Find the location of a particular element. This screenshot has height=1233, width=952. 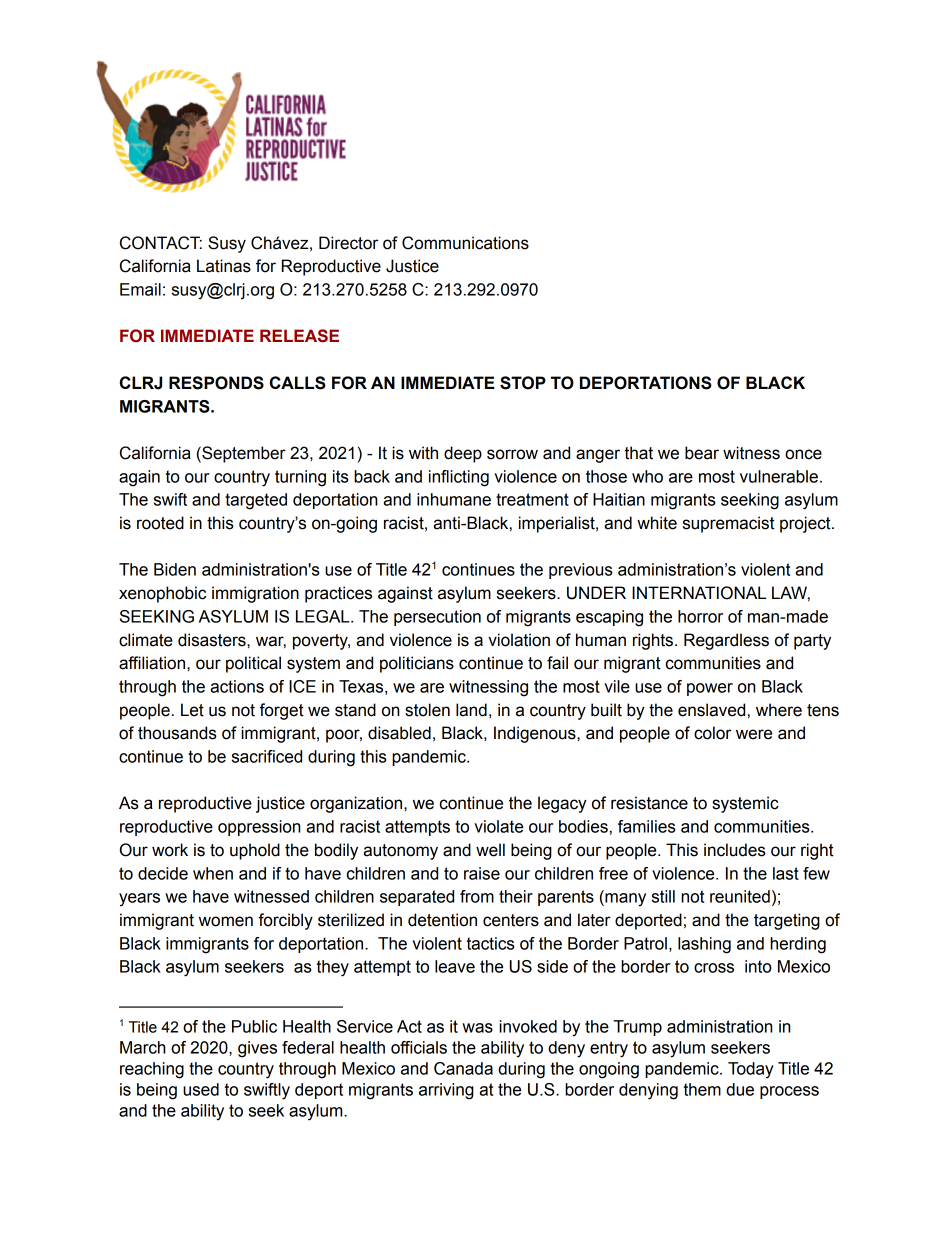

raise is located at coordinates (482, 873).
